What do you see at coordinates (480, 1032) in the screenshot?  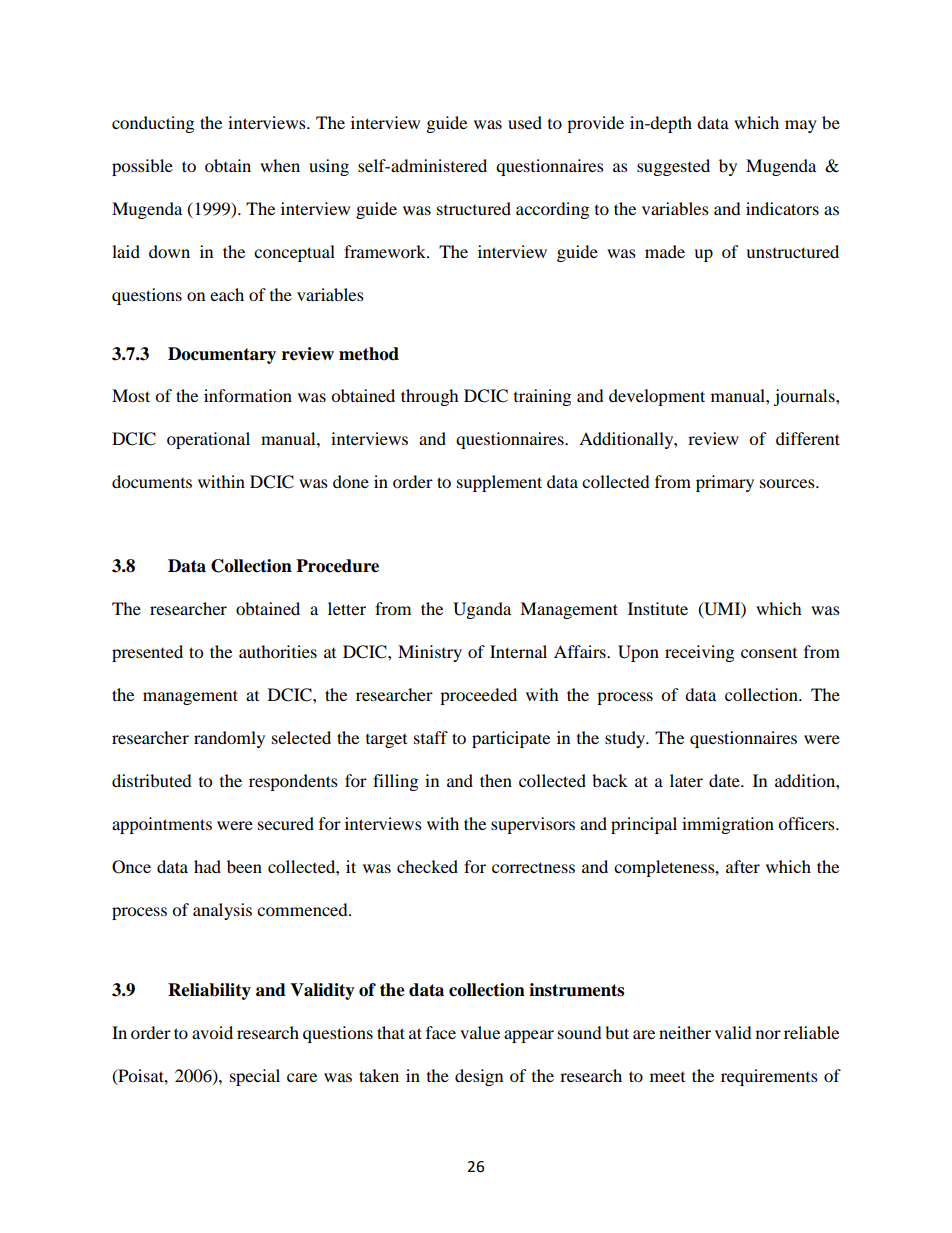 I see `value` at bounding box center [480, 1032].
